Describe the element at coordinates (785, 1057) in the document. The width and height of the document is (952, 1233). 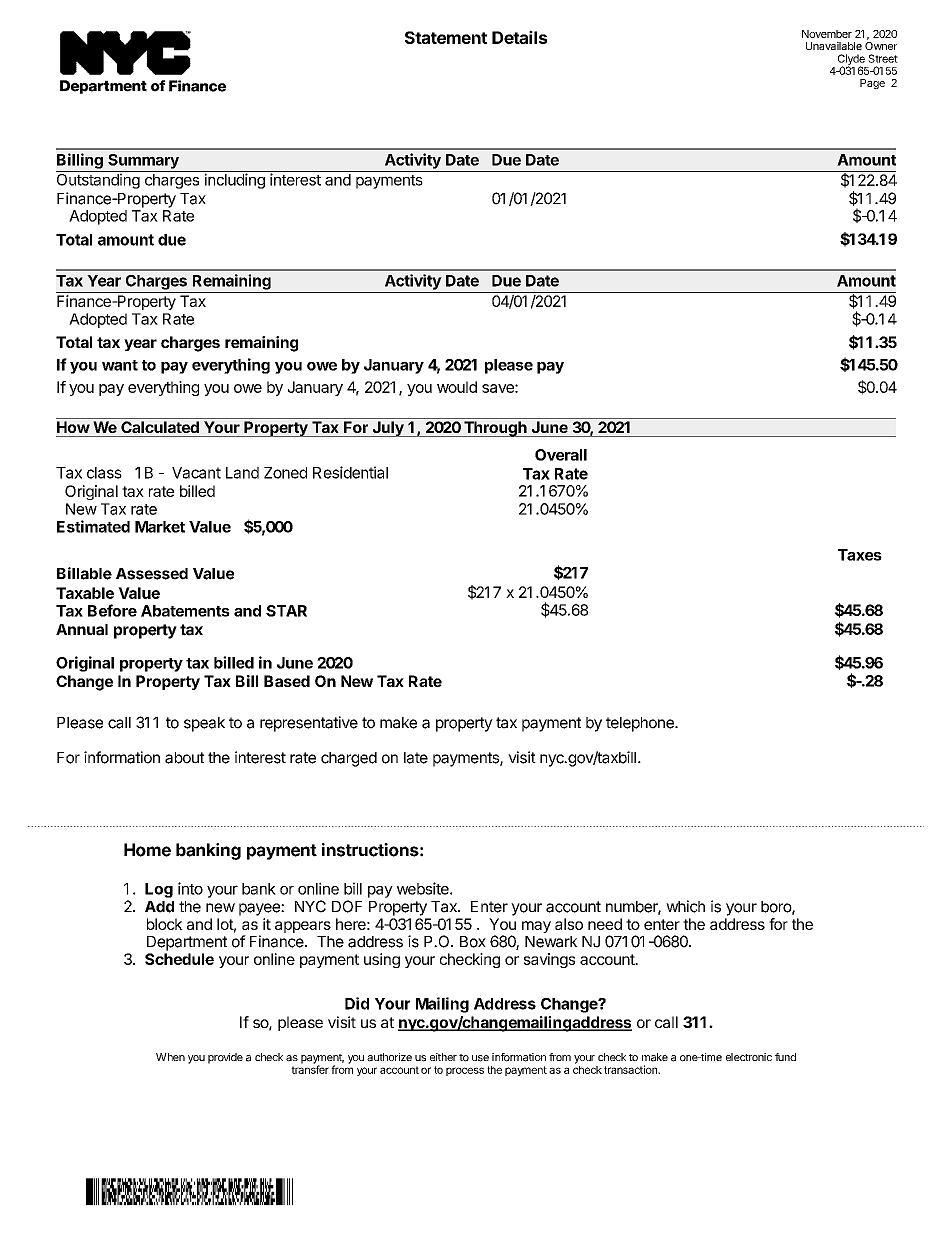
I see `fund` at that location.
